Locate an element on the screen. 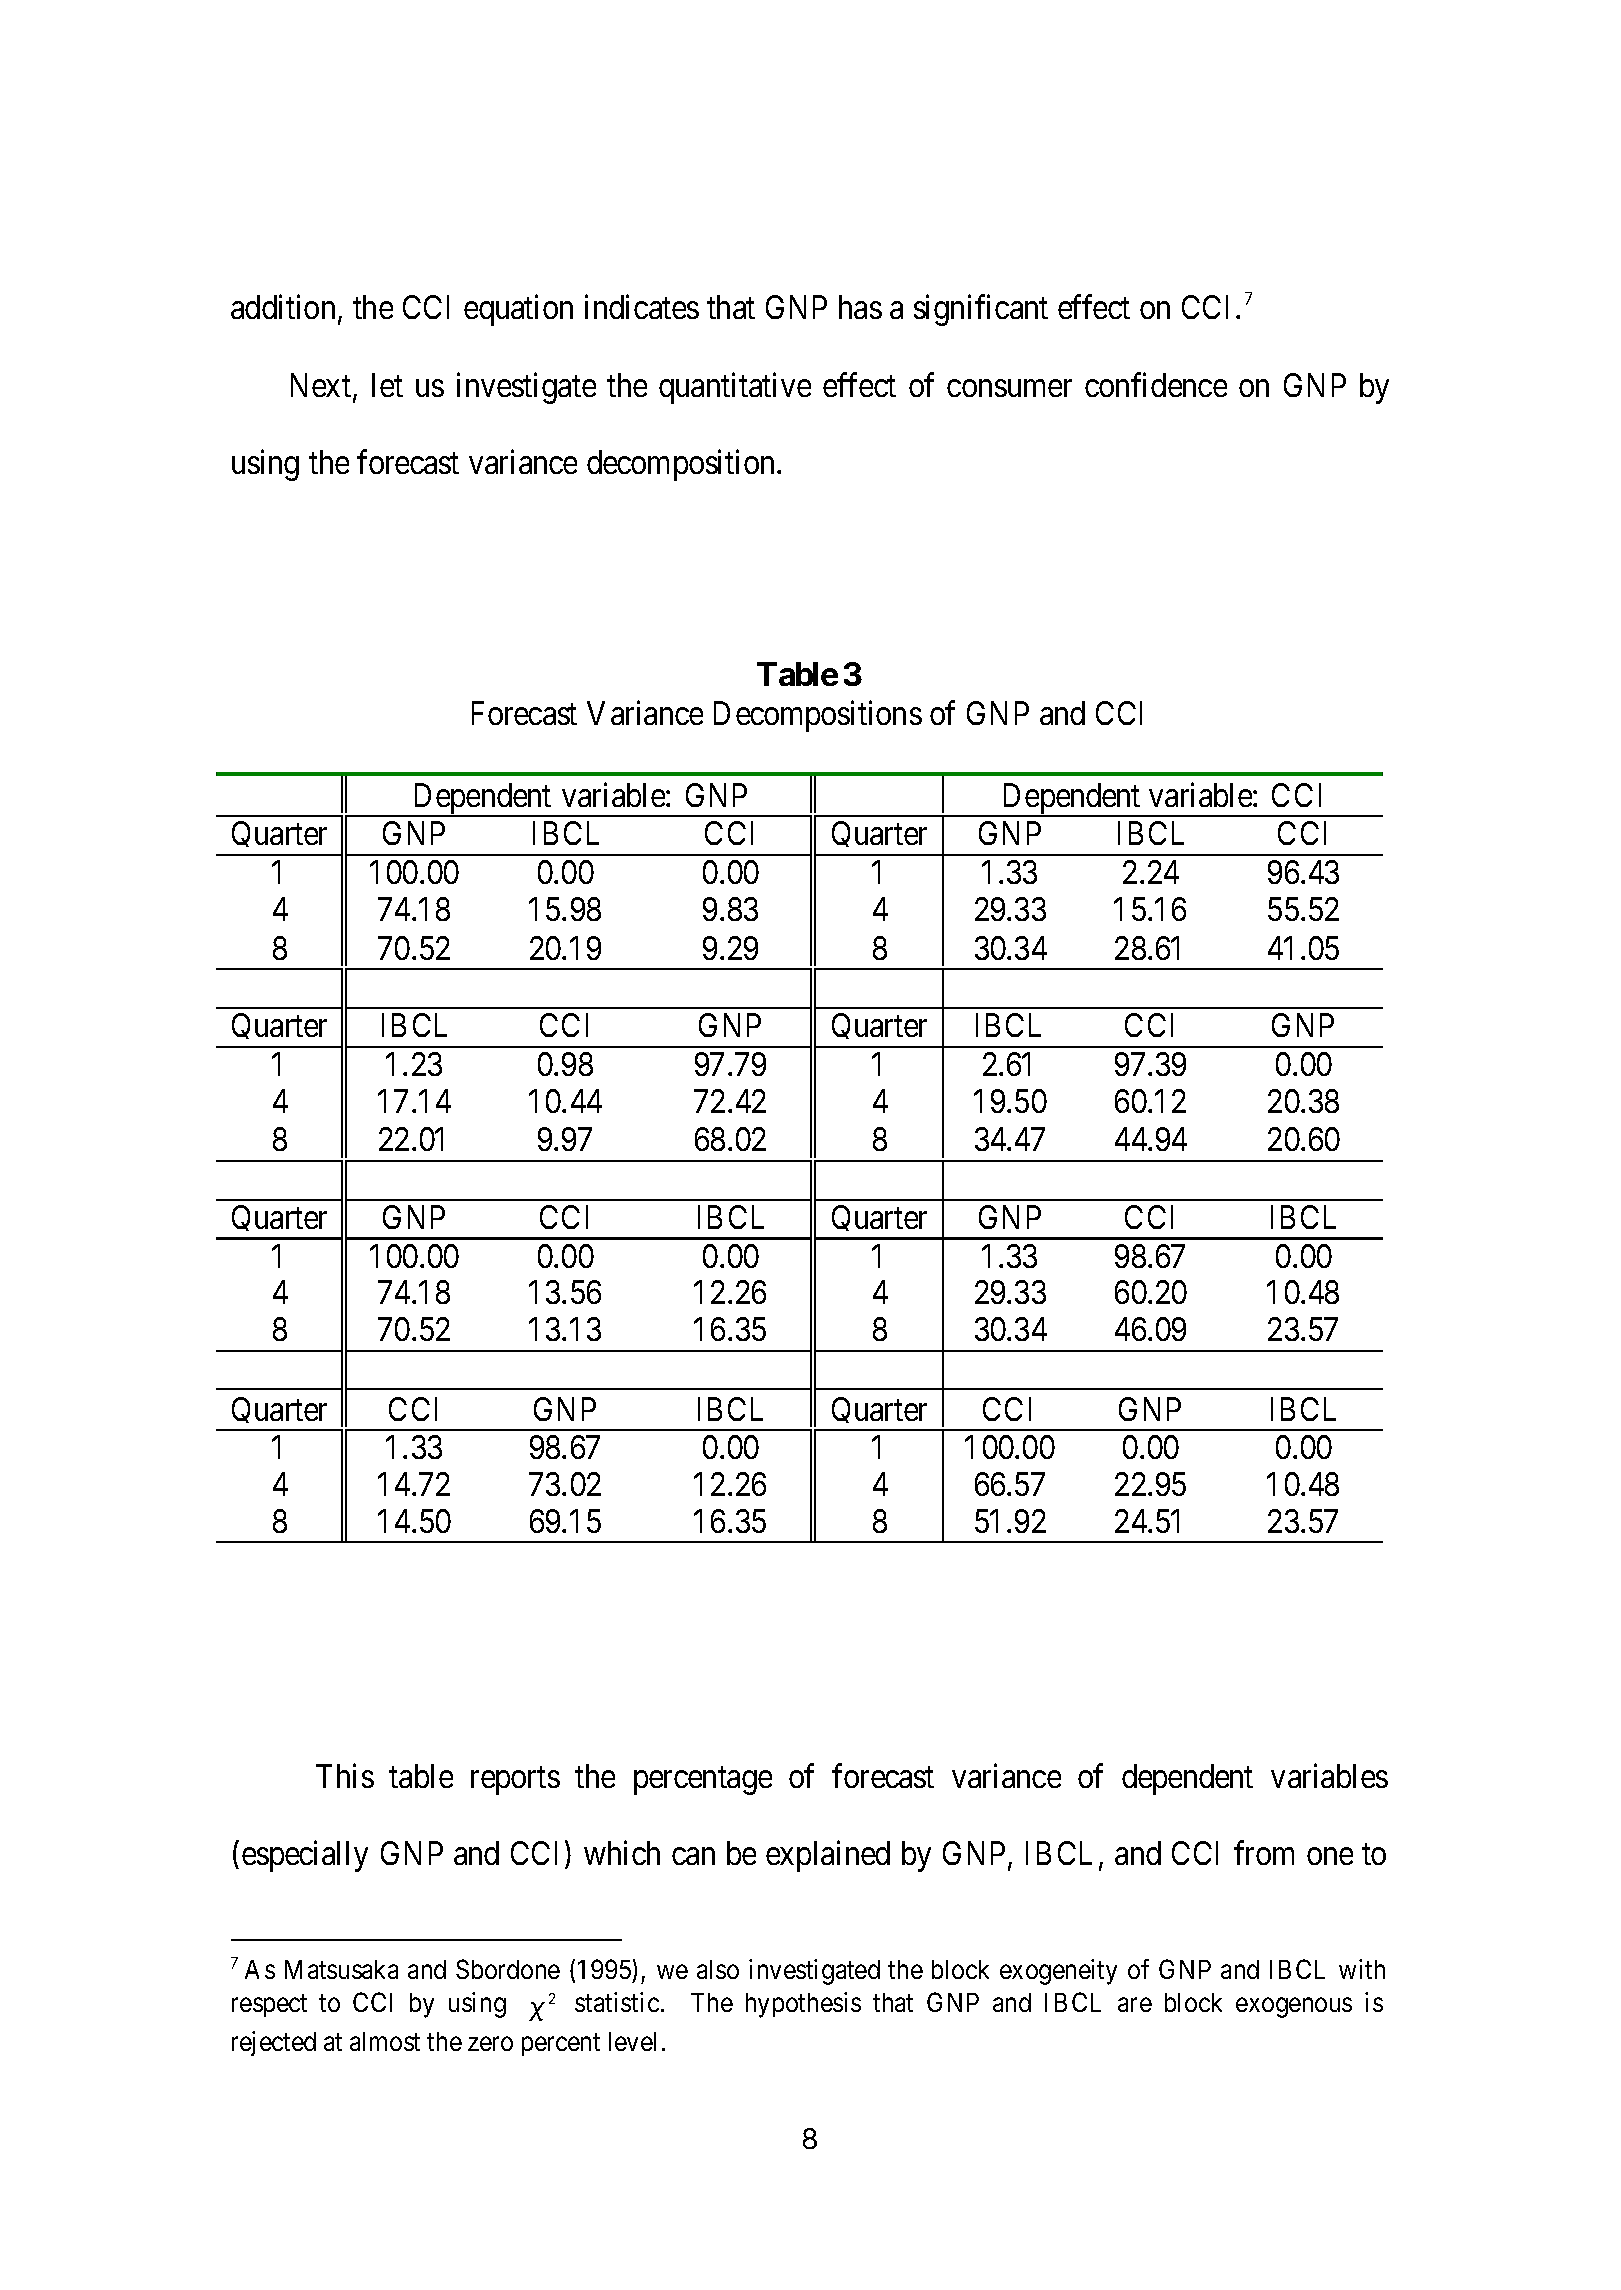 Image resolution: width=1621 pixels, height=2290 pixels. almost is located at coordinates (385, 2041).
